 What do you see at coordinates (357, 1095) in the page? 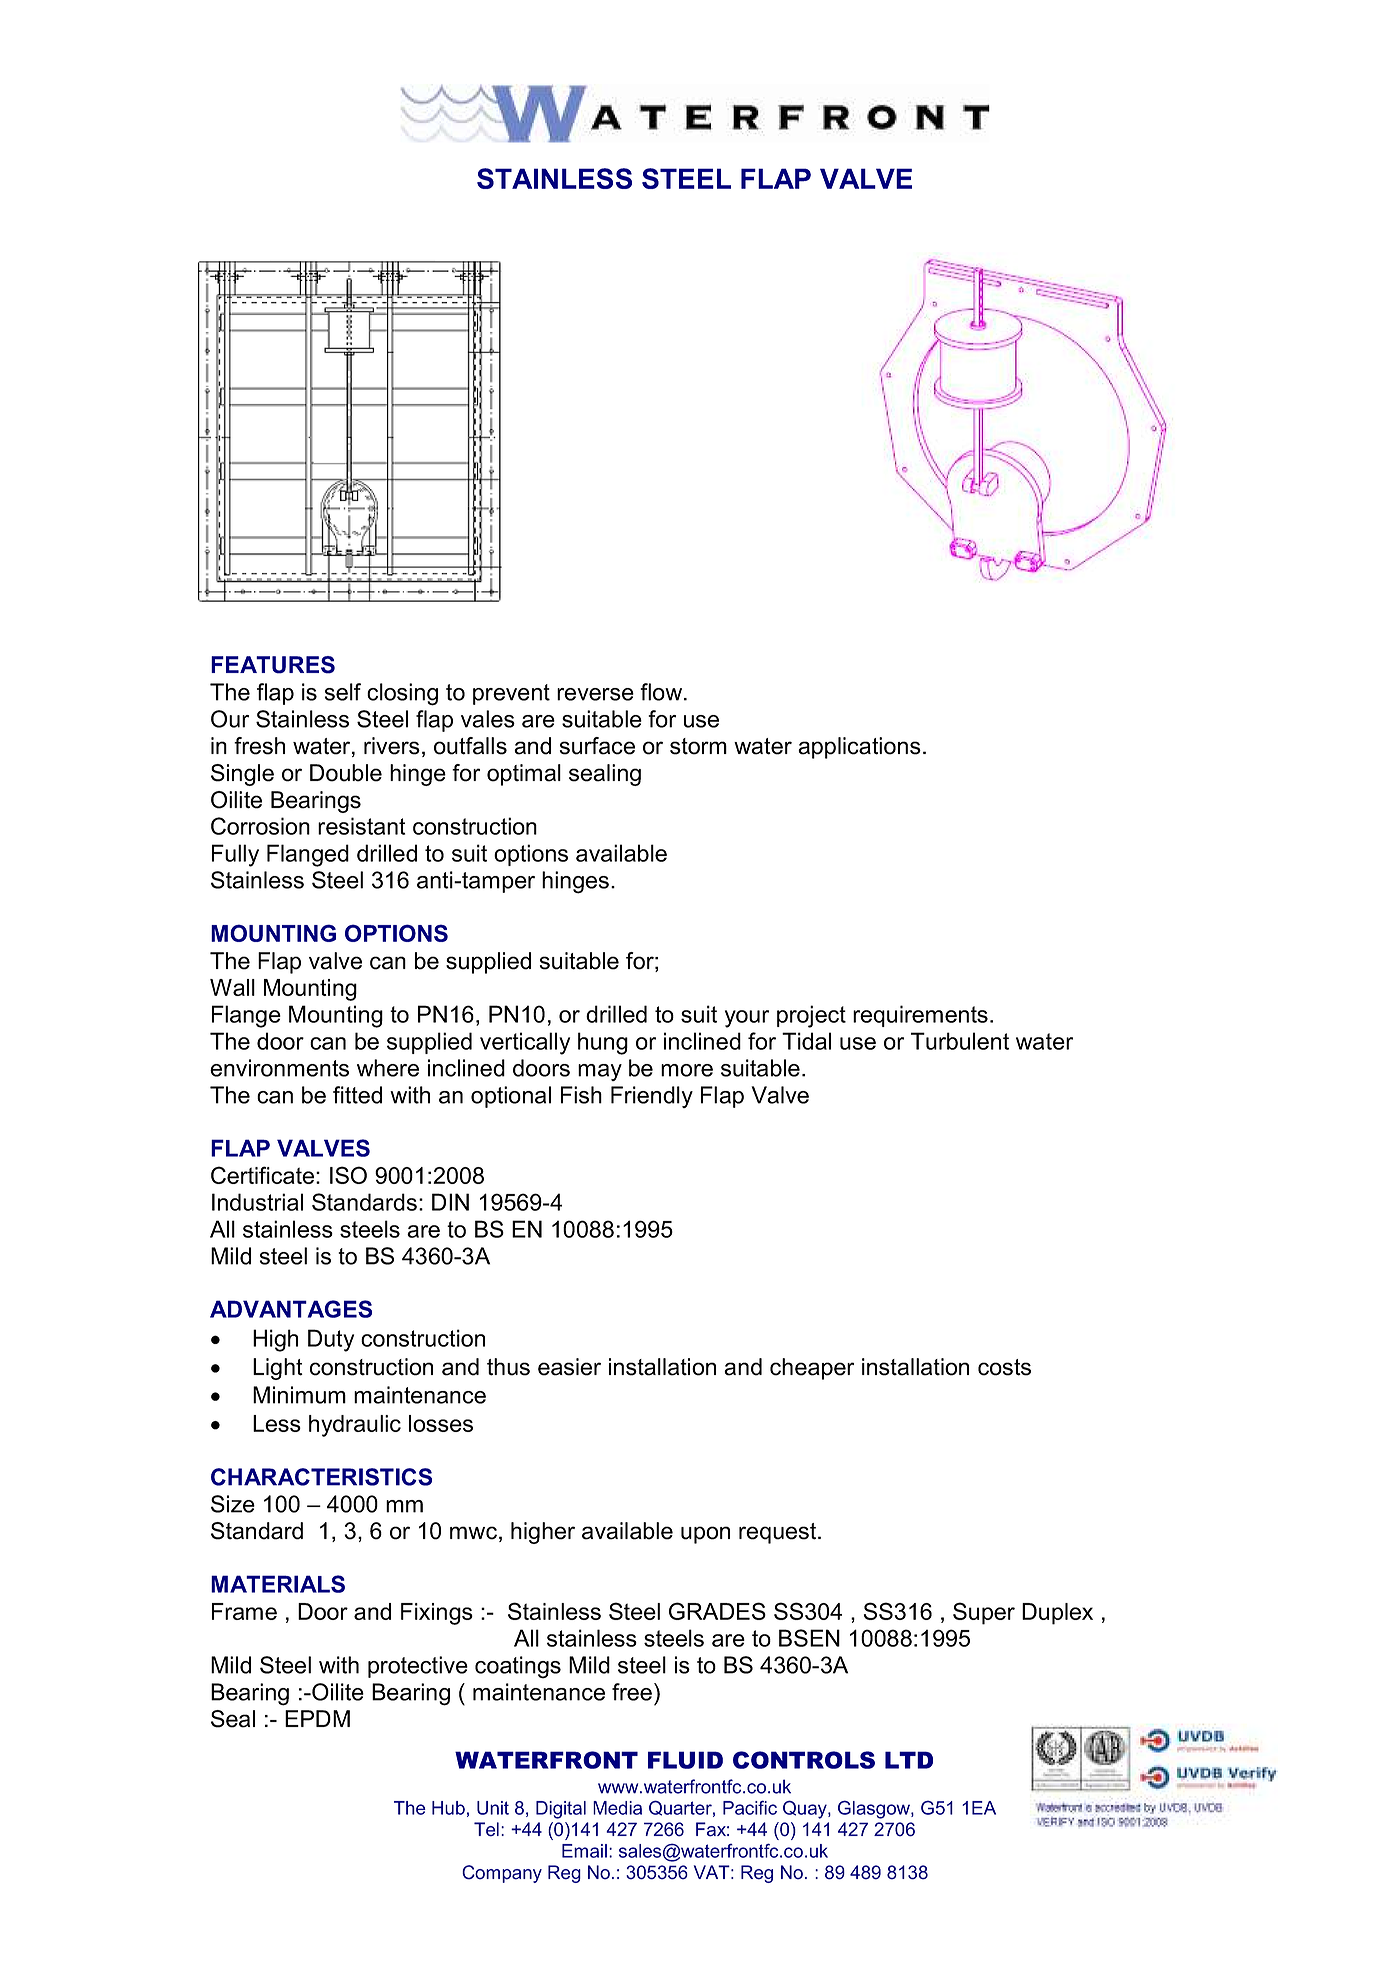
I see `fitted` at bounding box center [357, 1095].
